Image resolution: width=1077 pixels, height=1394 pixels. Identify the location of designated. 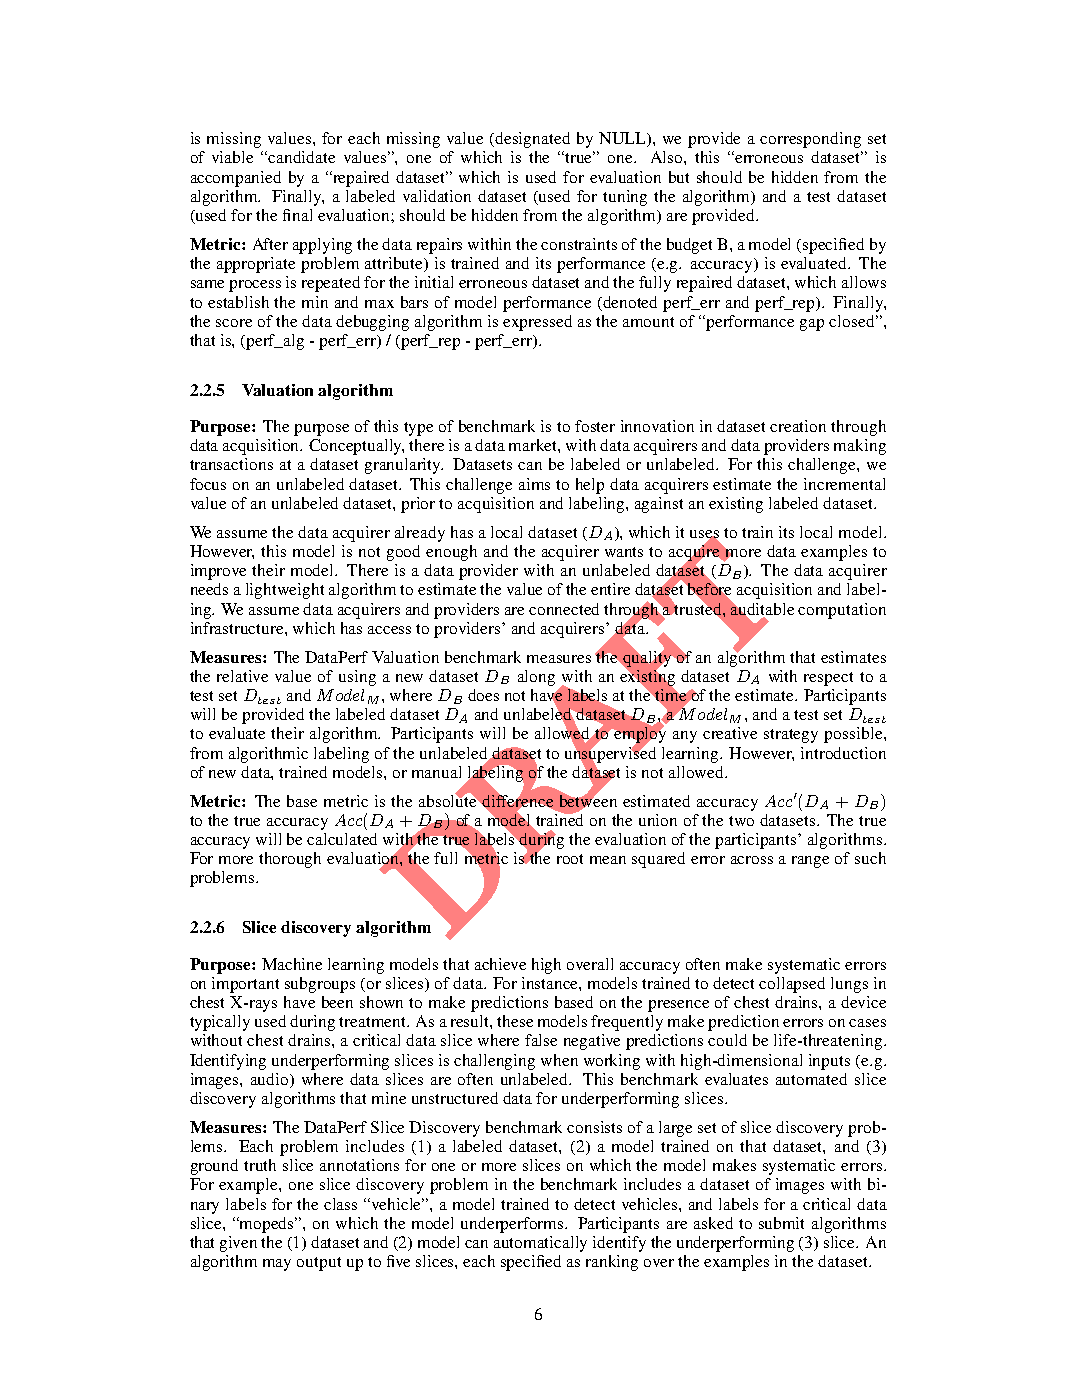
(532, 140).
